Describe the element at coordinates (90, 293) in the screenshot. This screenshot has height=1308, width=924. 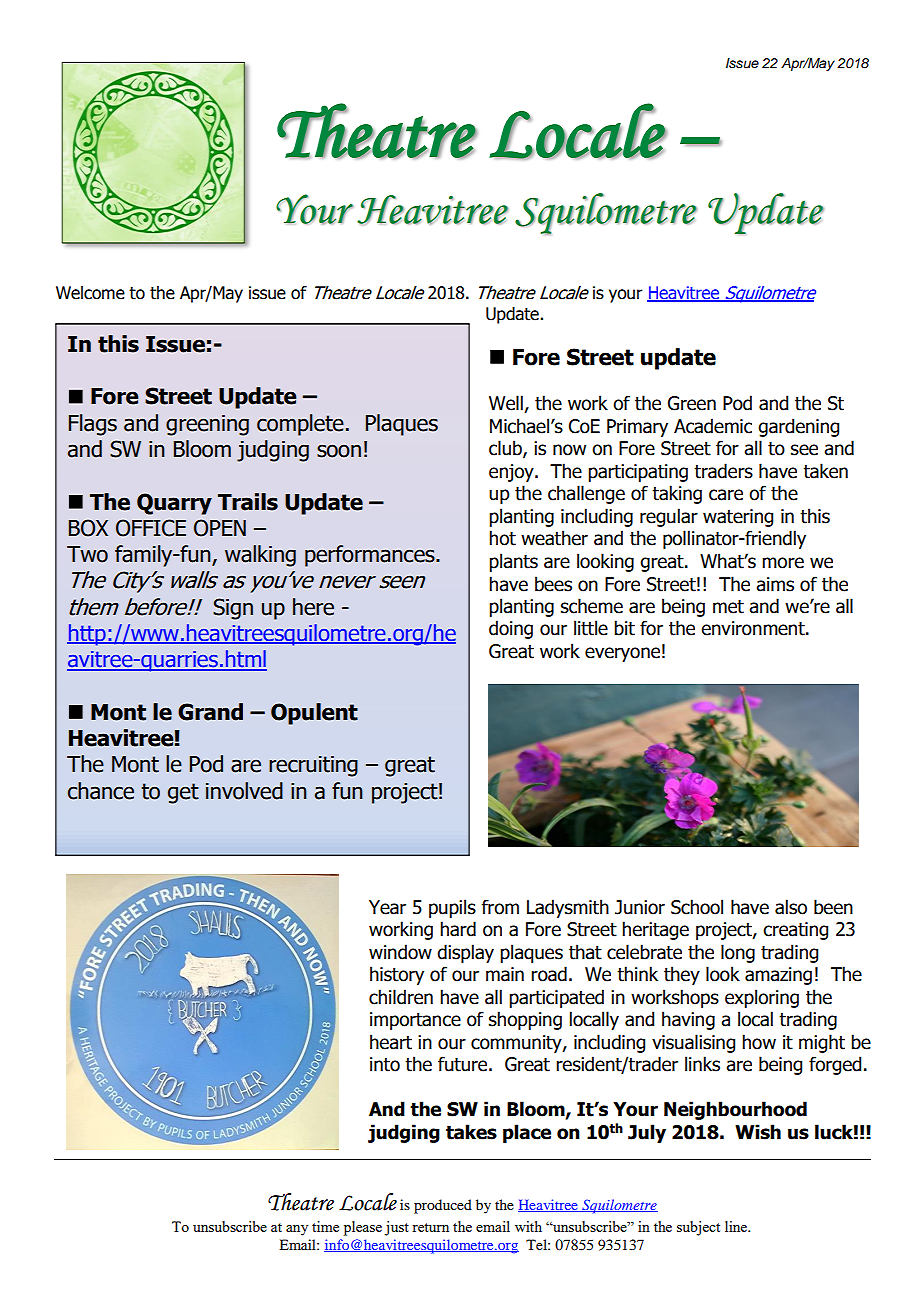
I see `Welcome` at that location.
